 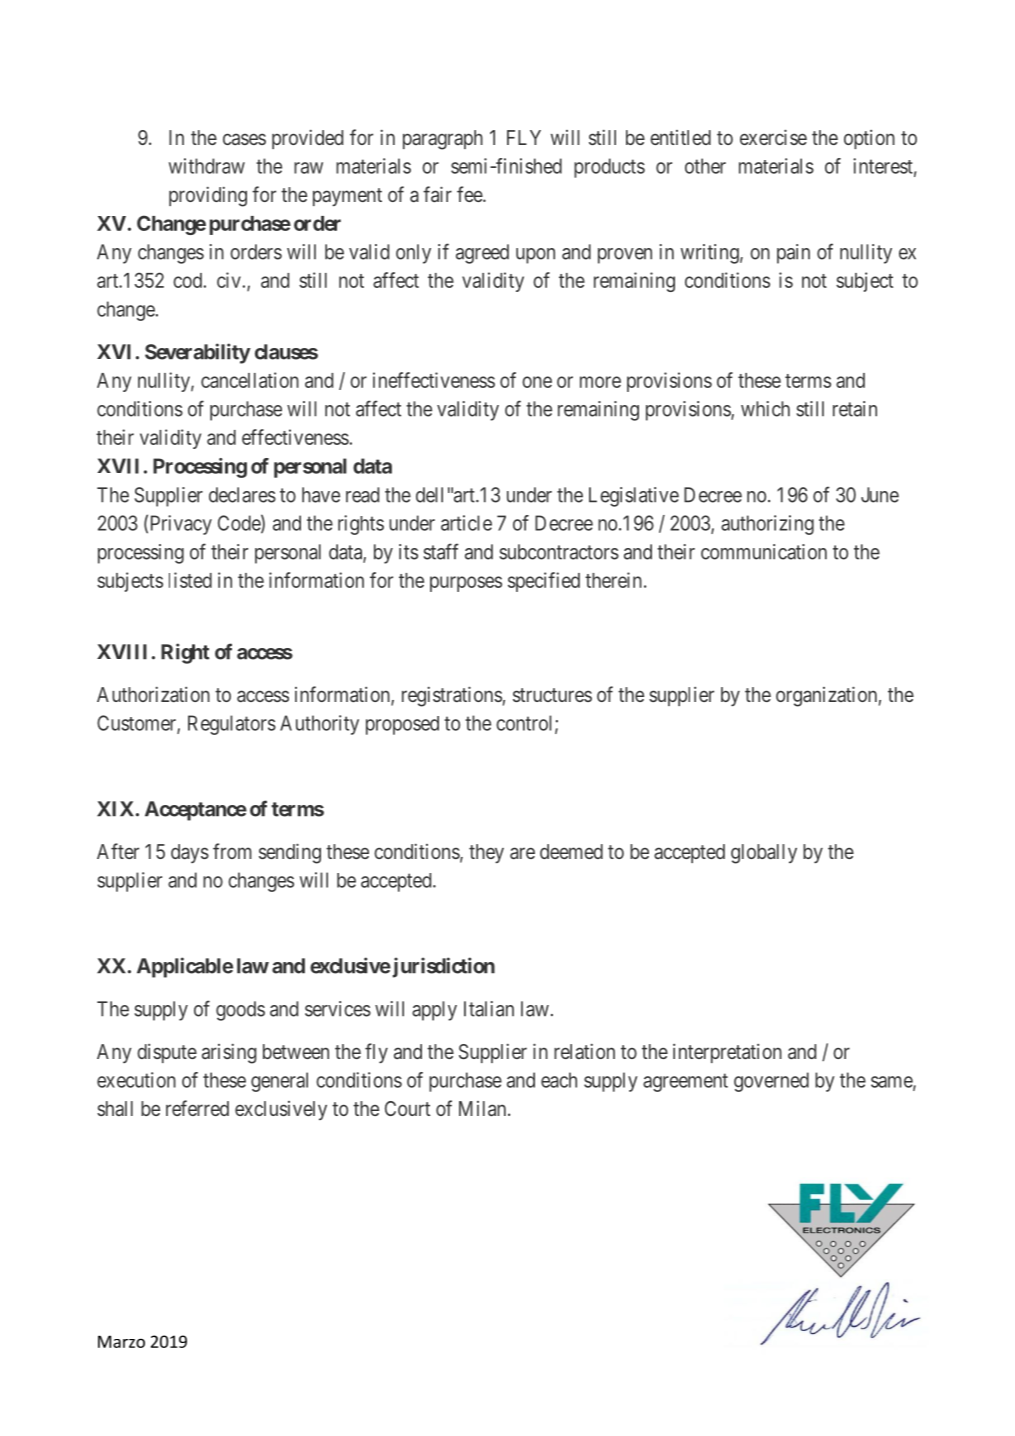 What do you see at coordinates (773, 137) in the screenshot?
I see `exercise` at bounding box center [773, 137].
